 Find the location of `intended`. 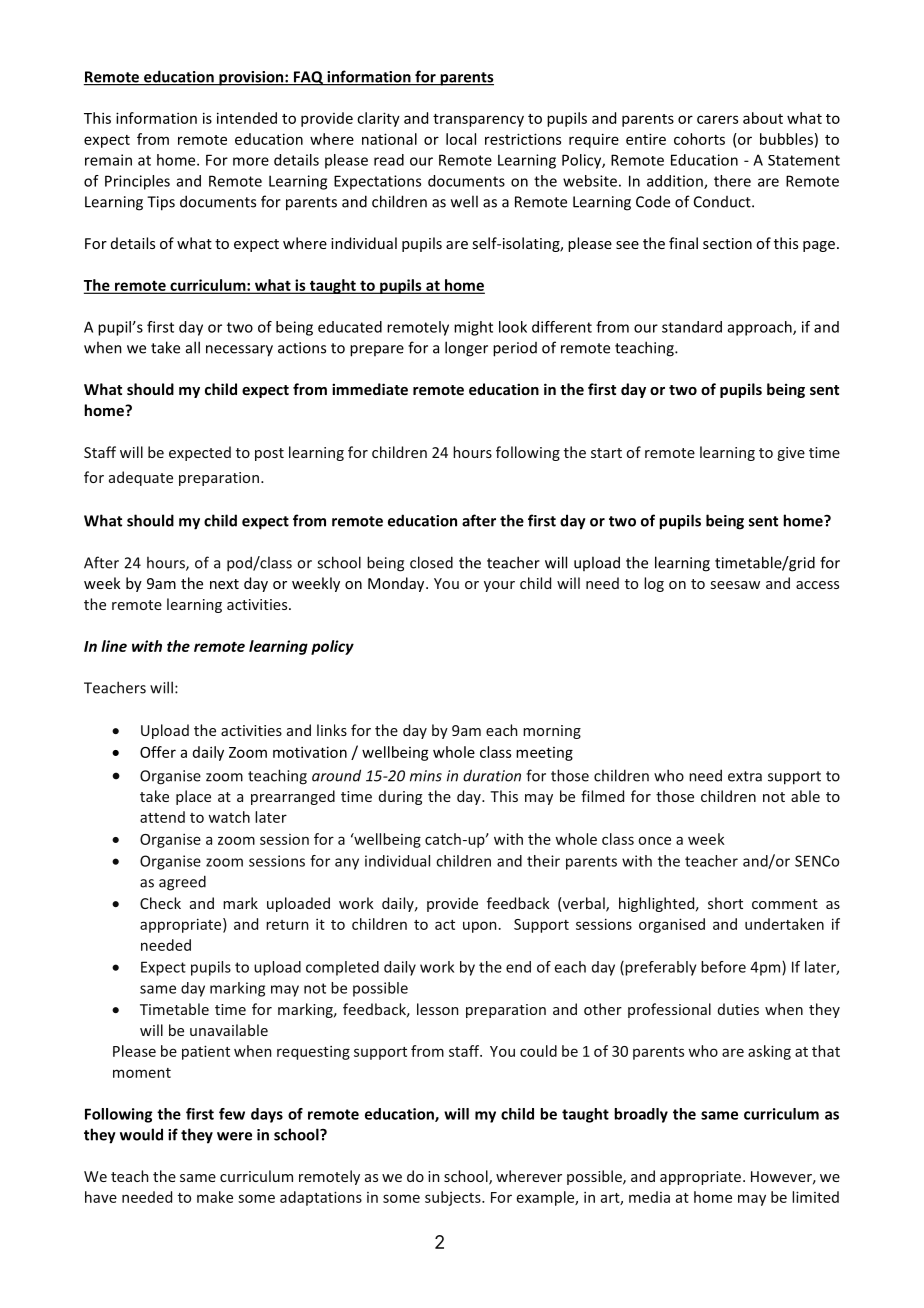

intended is located at coordinates (247, 118).
